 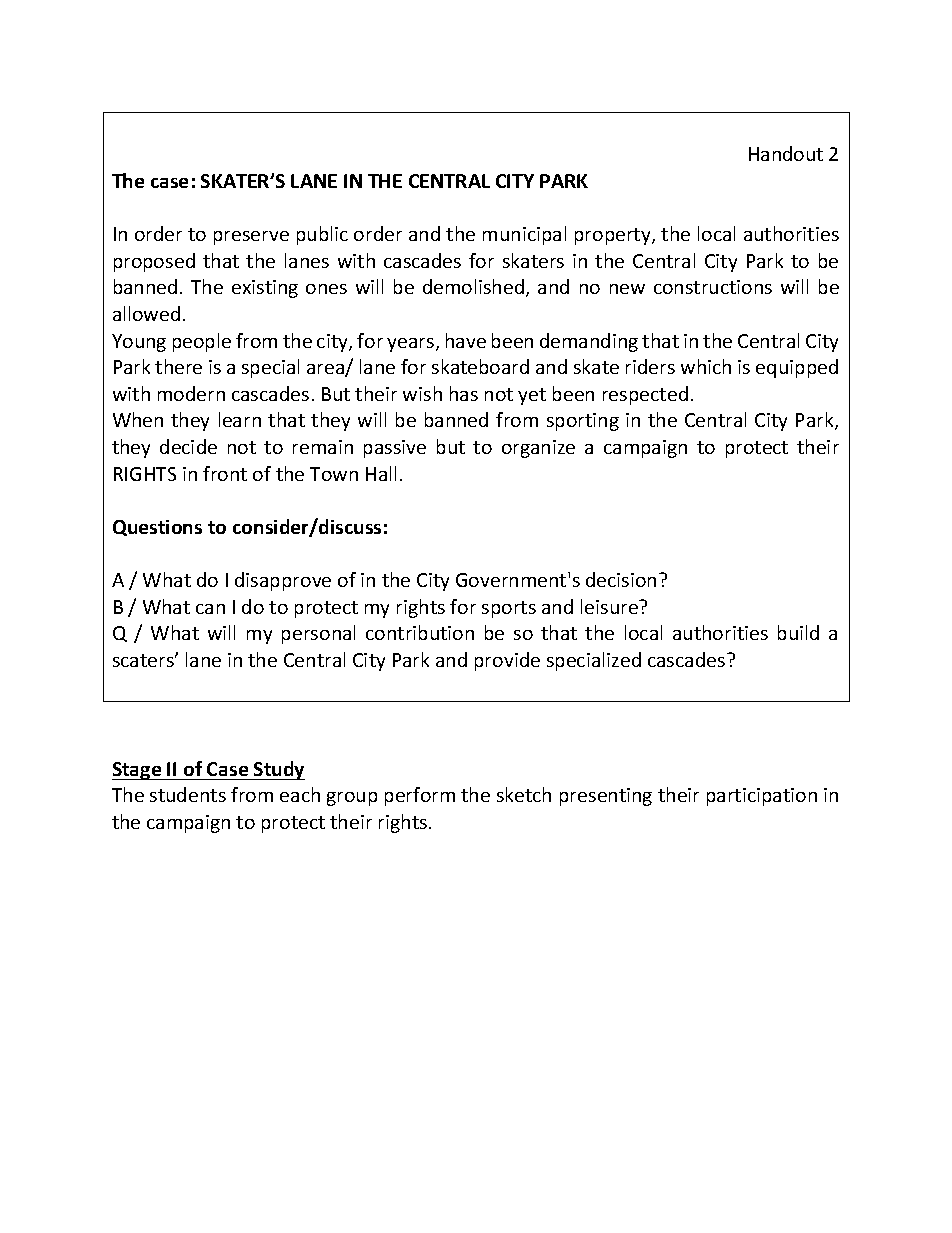 What do you see at coordinates (524, 235) in the screenshot?
I see `municipal` at bounding box center [524, 235].
